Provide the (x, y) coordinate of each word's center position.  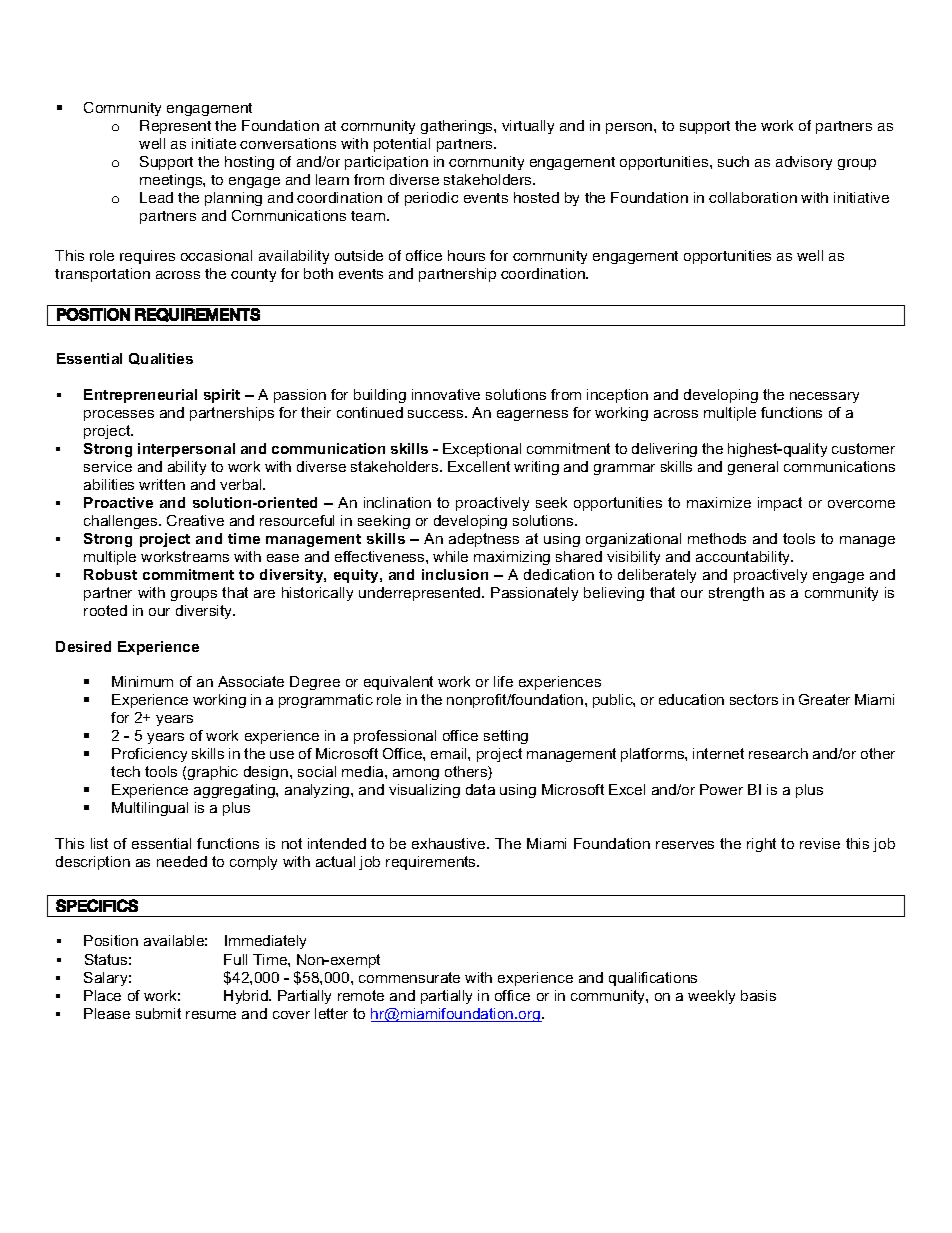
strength (736, 594)
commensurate (409, 977)
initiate (214, 143)
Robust (110, 574)
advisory (804, 163)
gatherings (458, 127)
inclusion (455, 574)
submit (158, 1013)
